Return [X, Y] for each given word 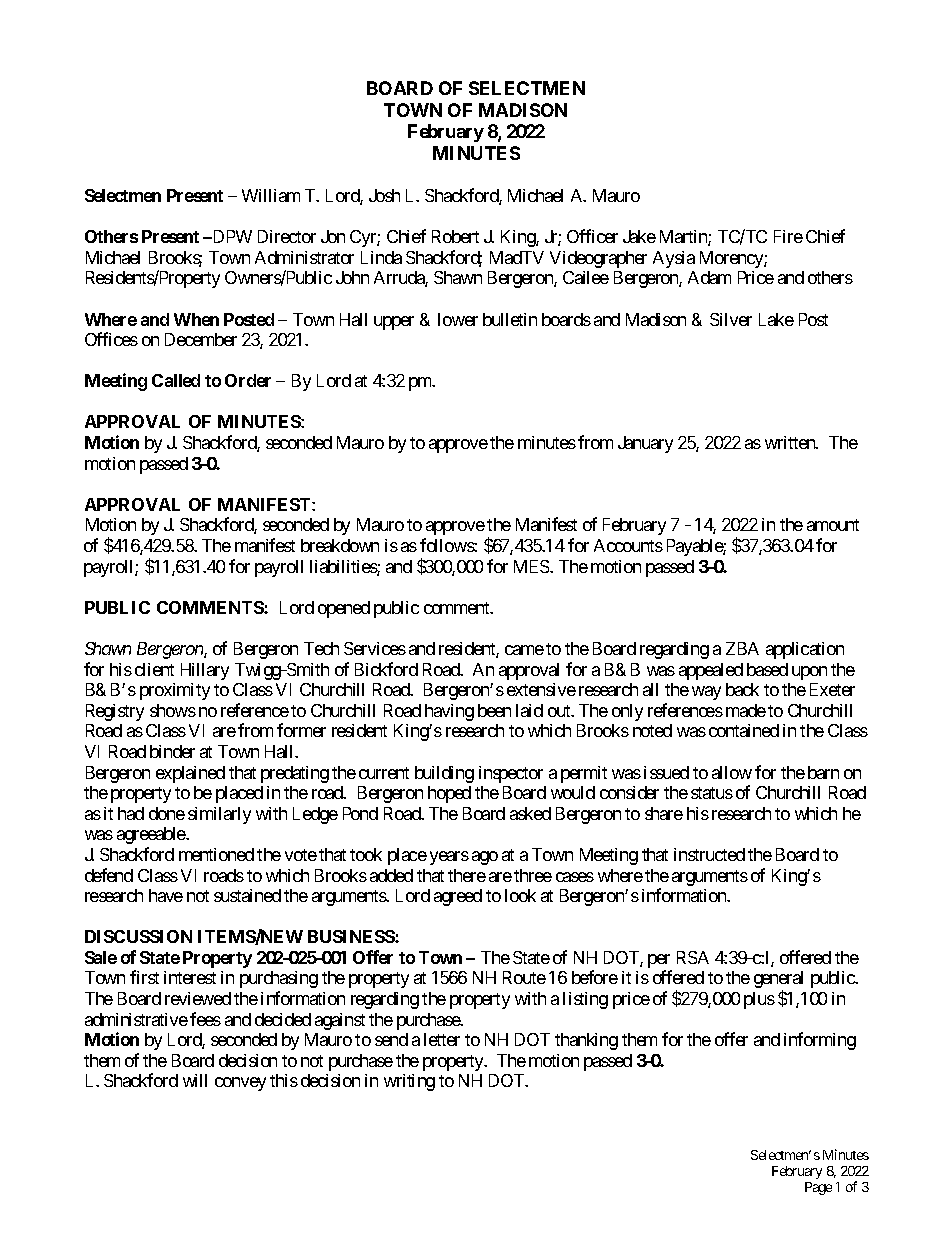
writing [409, 1082]
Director [287, 236]
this [284, 1080]
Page [818, 1188]
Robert [455, 236]
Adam [709, 277]
